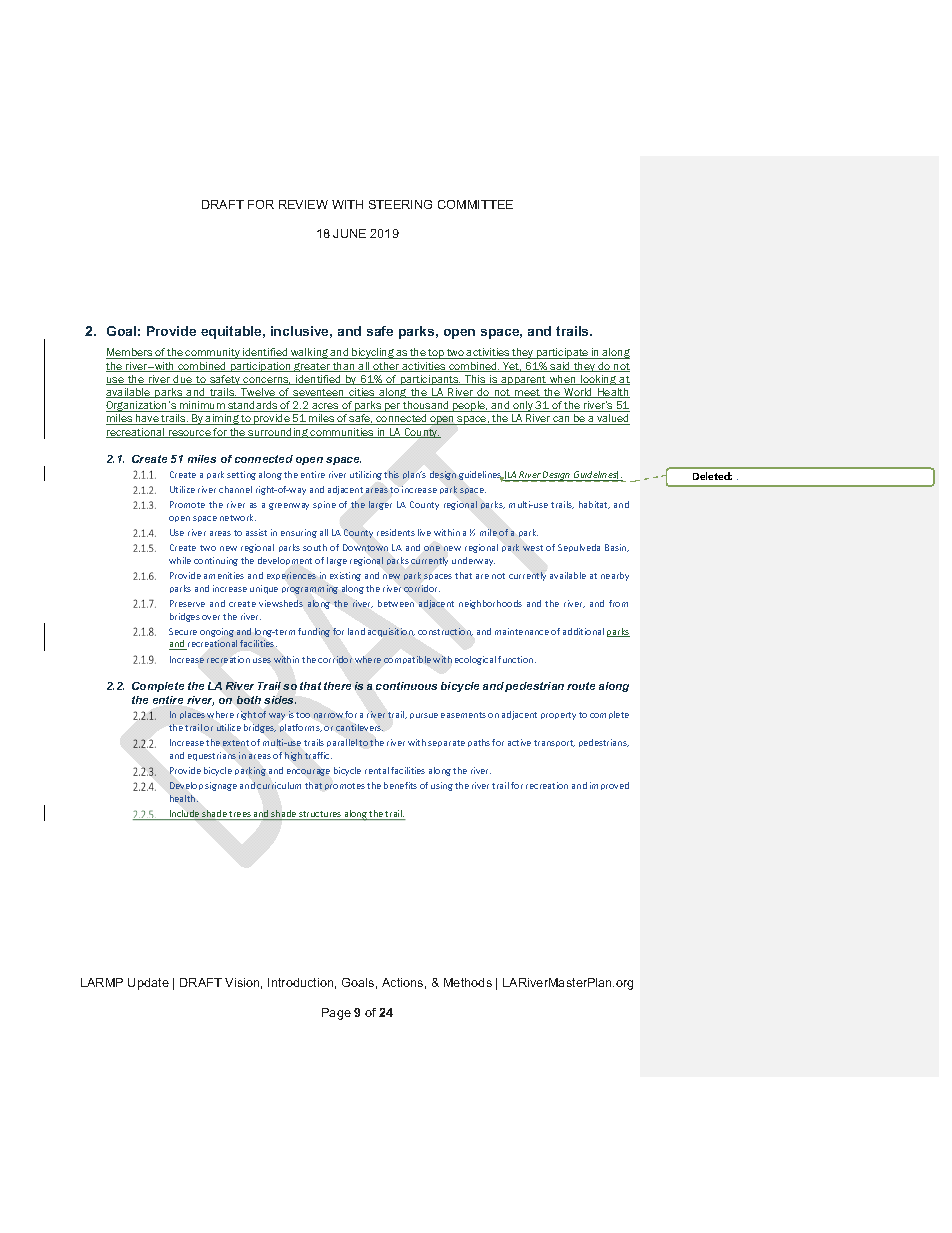 This image has width=952, height=1233. What do you see at coordinates (396, 603) in the image?
I see `between` at bounding box center [396, 603].
